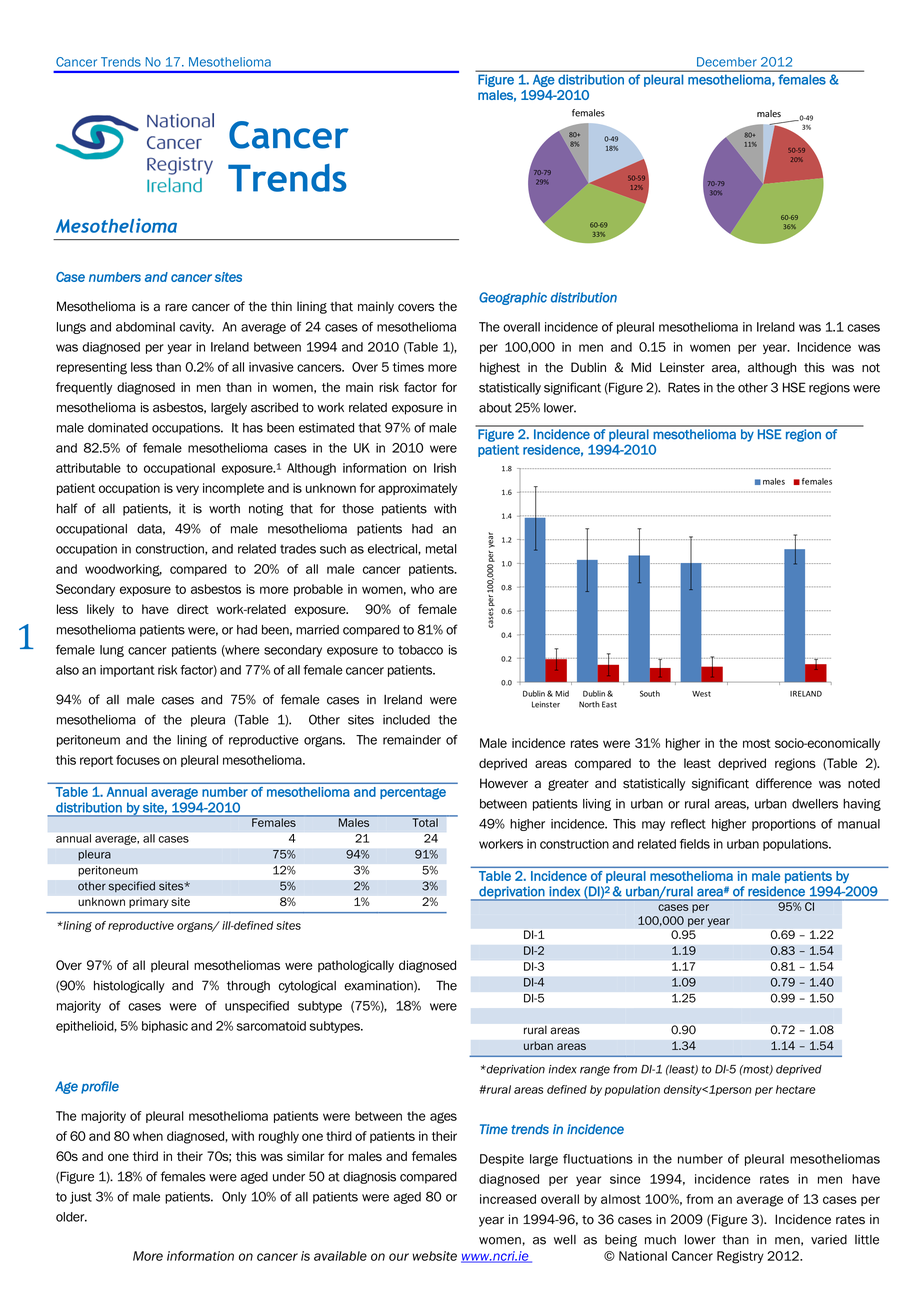  Describe the element at coordinates (508, 1199) in the image. I see `increased` at that location.
